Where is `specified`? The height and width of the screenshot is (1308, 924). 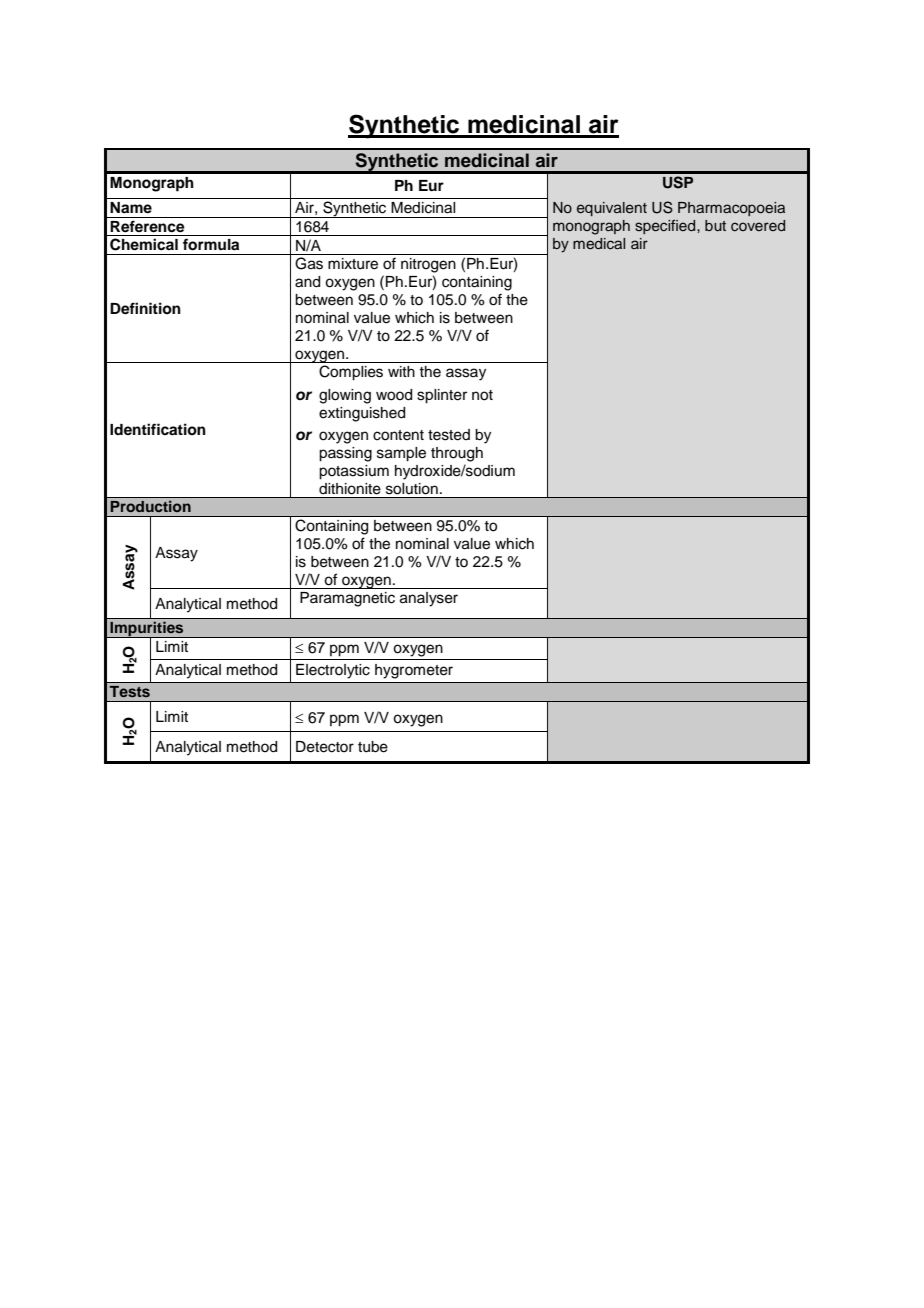 specified is located at coordinates (666, 226).
